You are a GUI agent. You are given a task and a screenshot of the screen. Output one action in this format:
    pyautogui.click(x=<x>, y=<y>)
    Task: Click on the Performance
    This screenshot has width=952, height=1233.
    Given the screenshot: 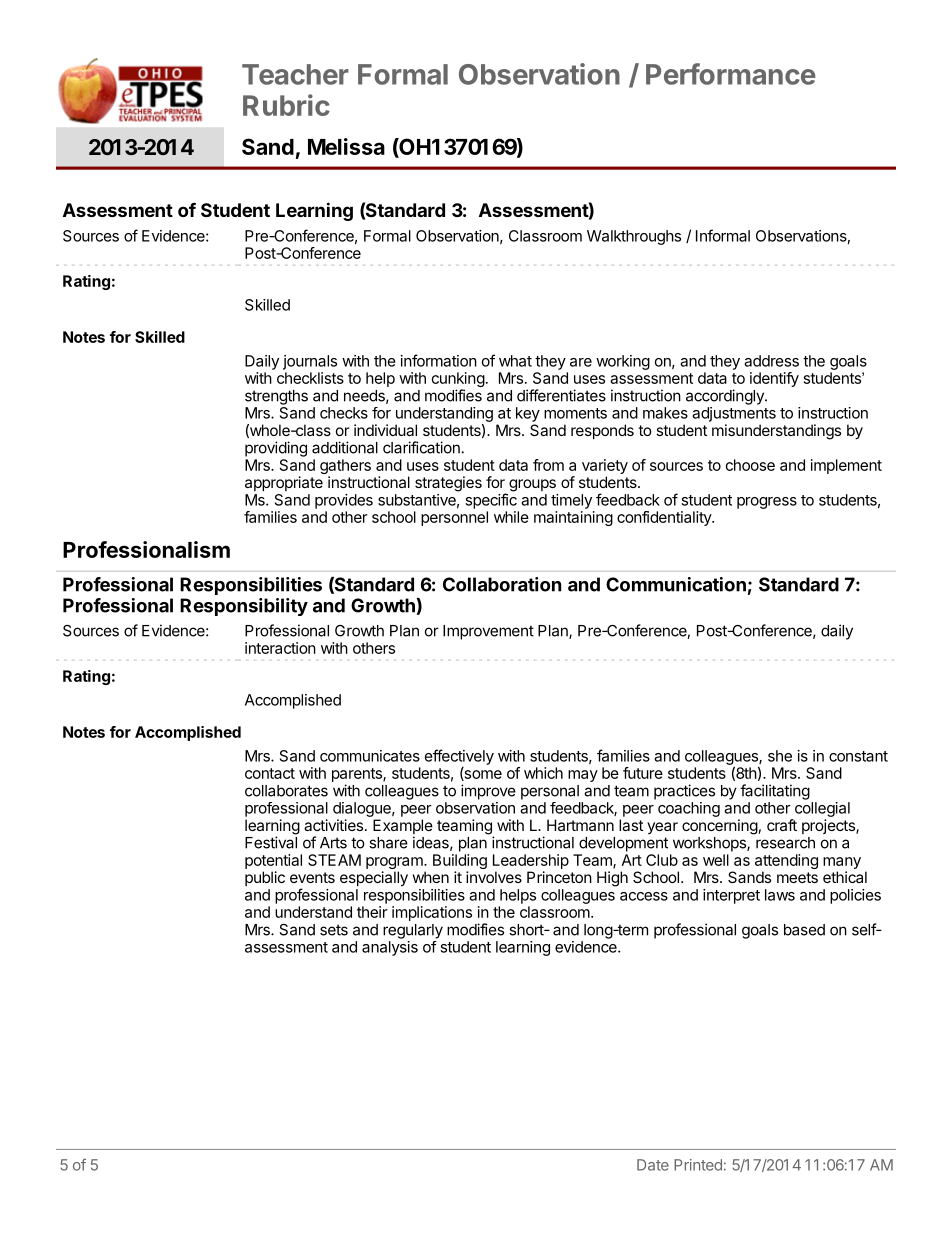 What is the action you would take?
    pyautogui.click(x=731, y=74)
